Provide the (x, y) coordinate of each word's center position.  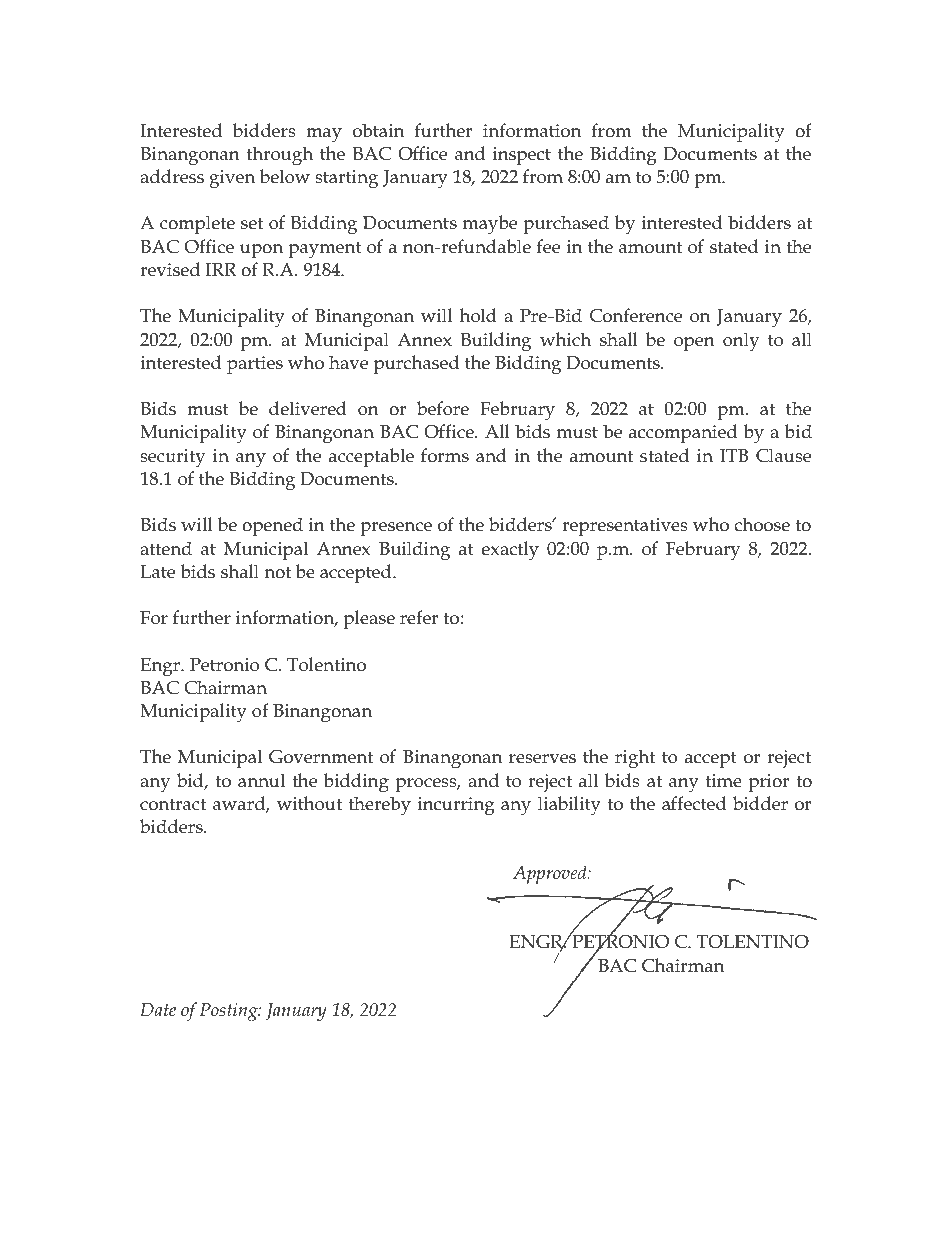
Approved (551, 874)
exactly (510, 551)
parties (255, 365)
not (277, 572)
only (741, 342)
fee (548, 246)
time (723, 781)
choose (762, 524)
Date (158, 1010)
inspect (521, 156)
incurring (456, 806)
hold (478, 315)
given (232, 179)
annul (261, 780)
